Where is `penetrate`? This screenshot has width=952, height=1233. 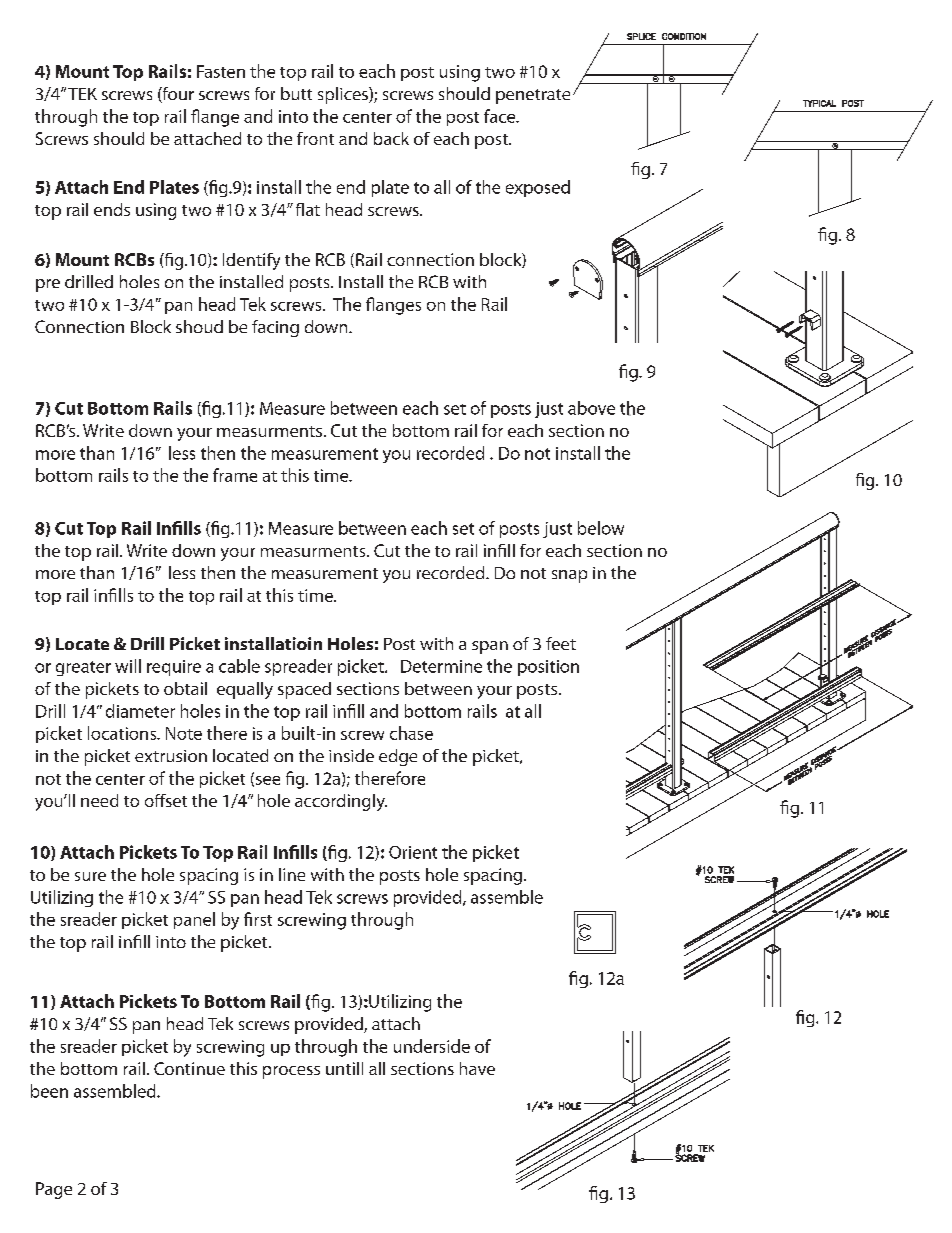 penetrate is located at coordinates (533, 96).
